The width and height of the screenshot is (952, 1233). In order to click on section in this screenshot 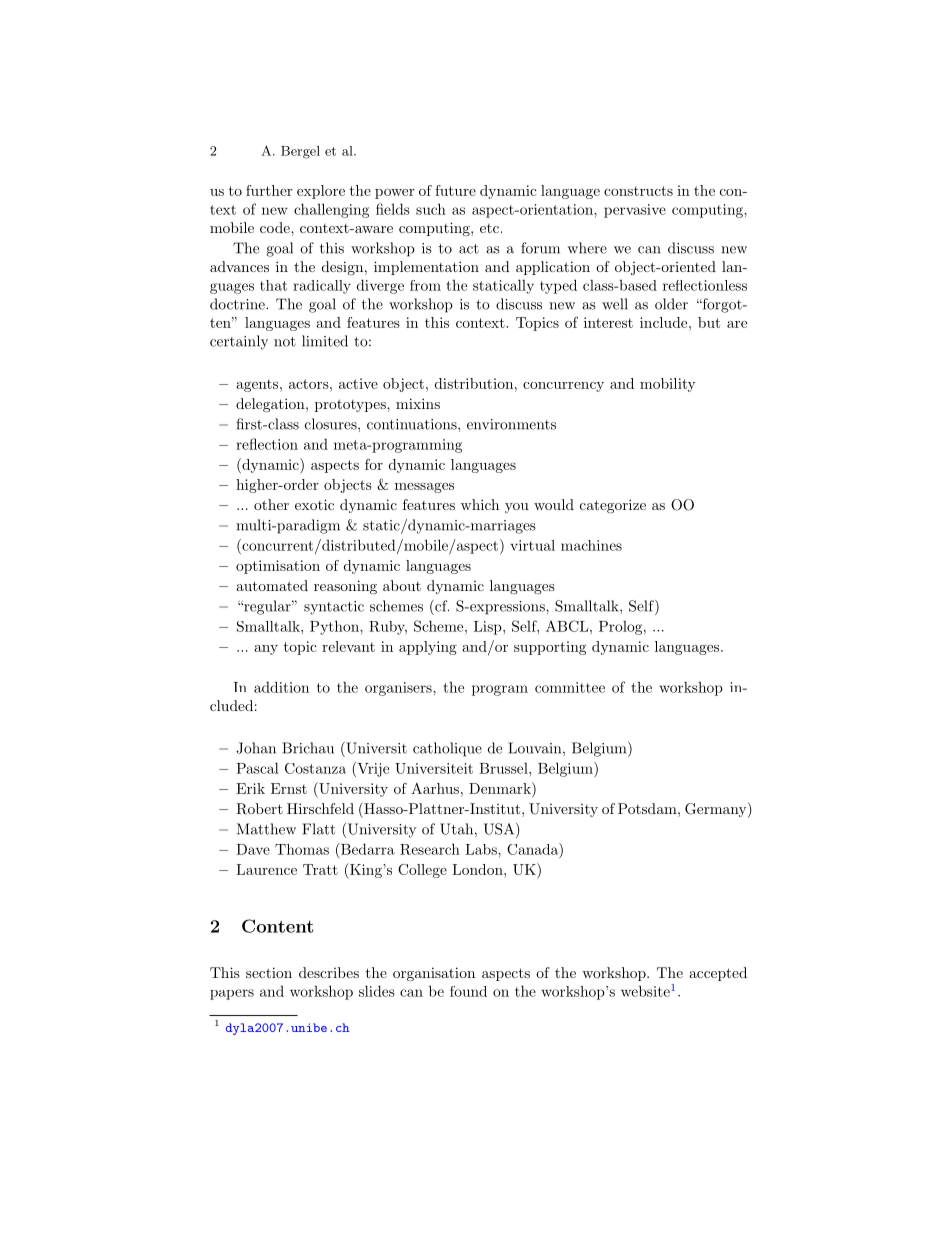, I will do `click(269, 972)`.
